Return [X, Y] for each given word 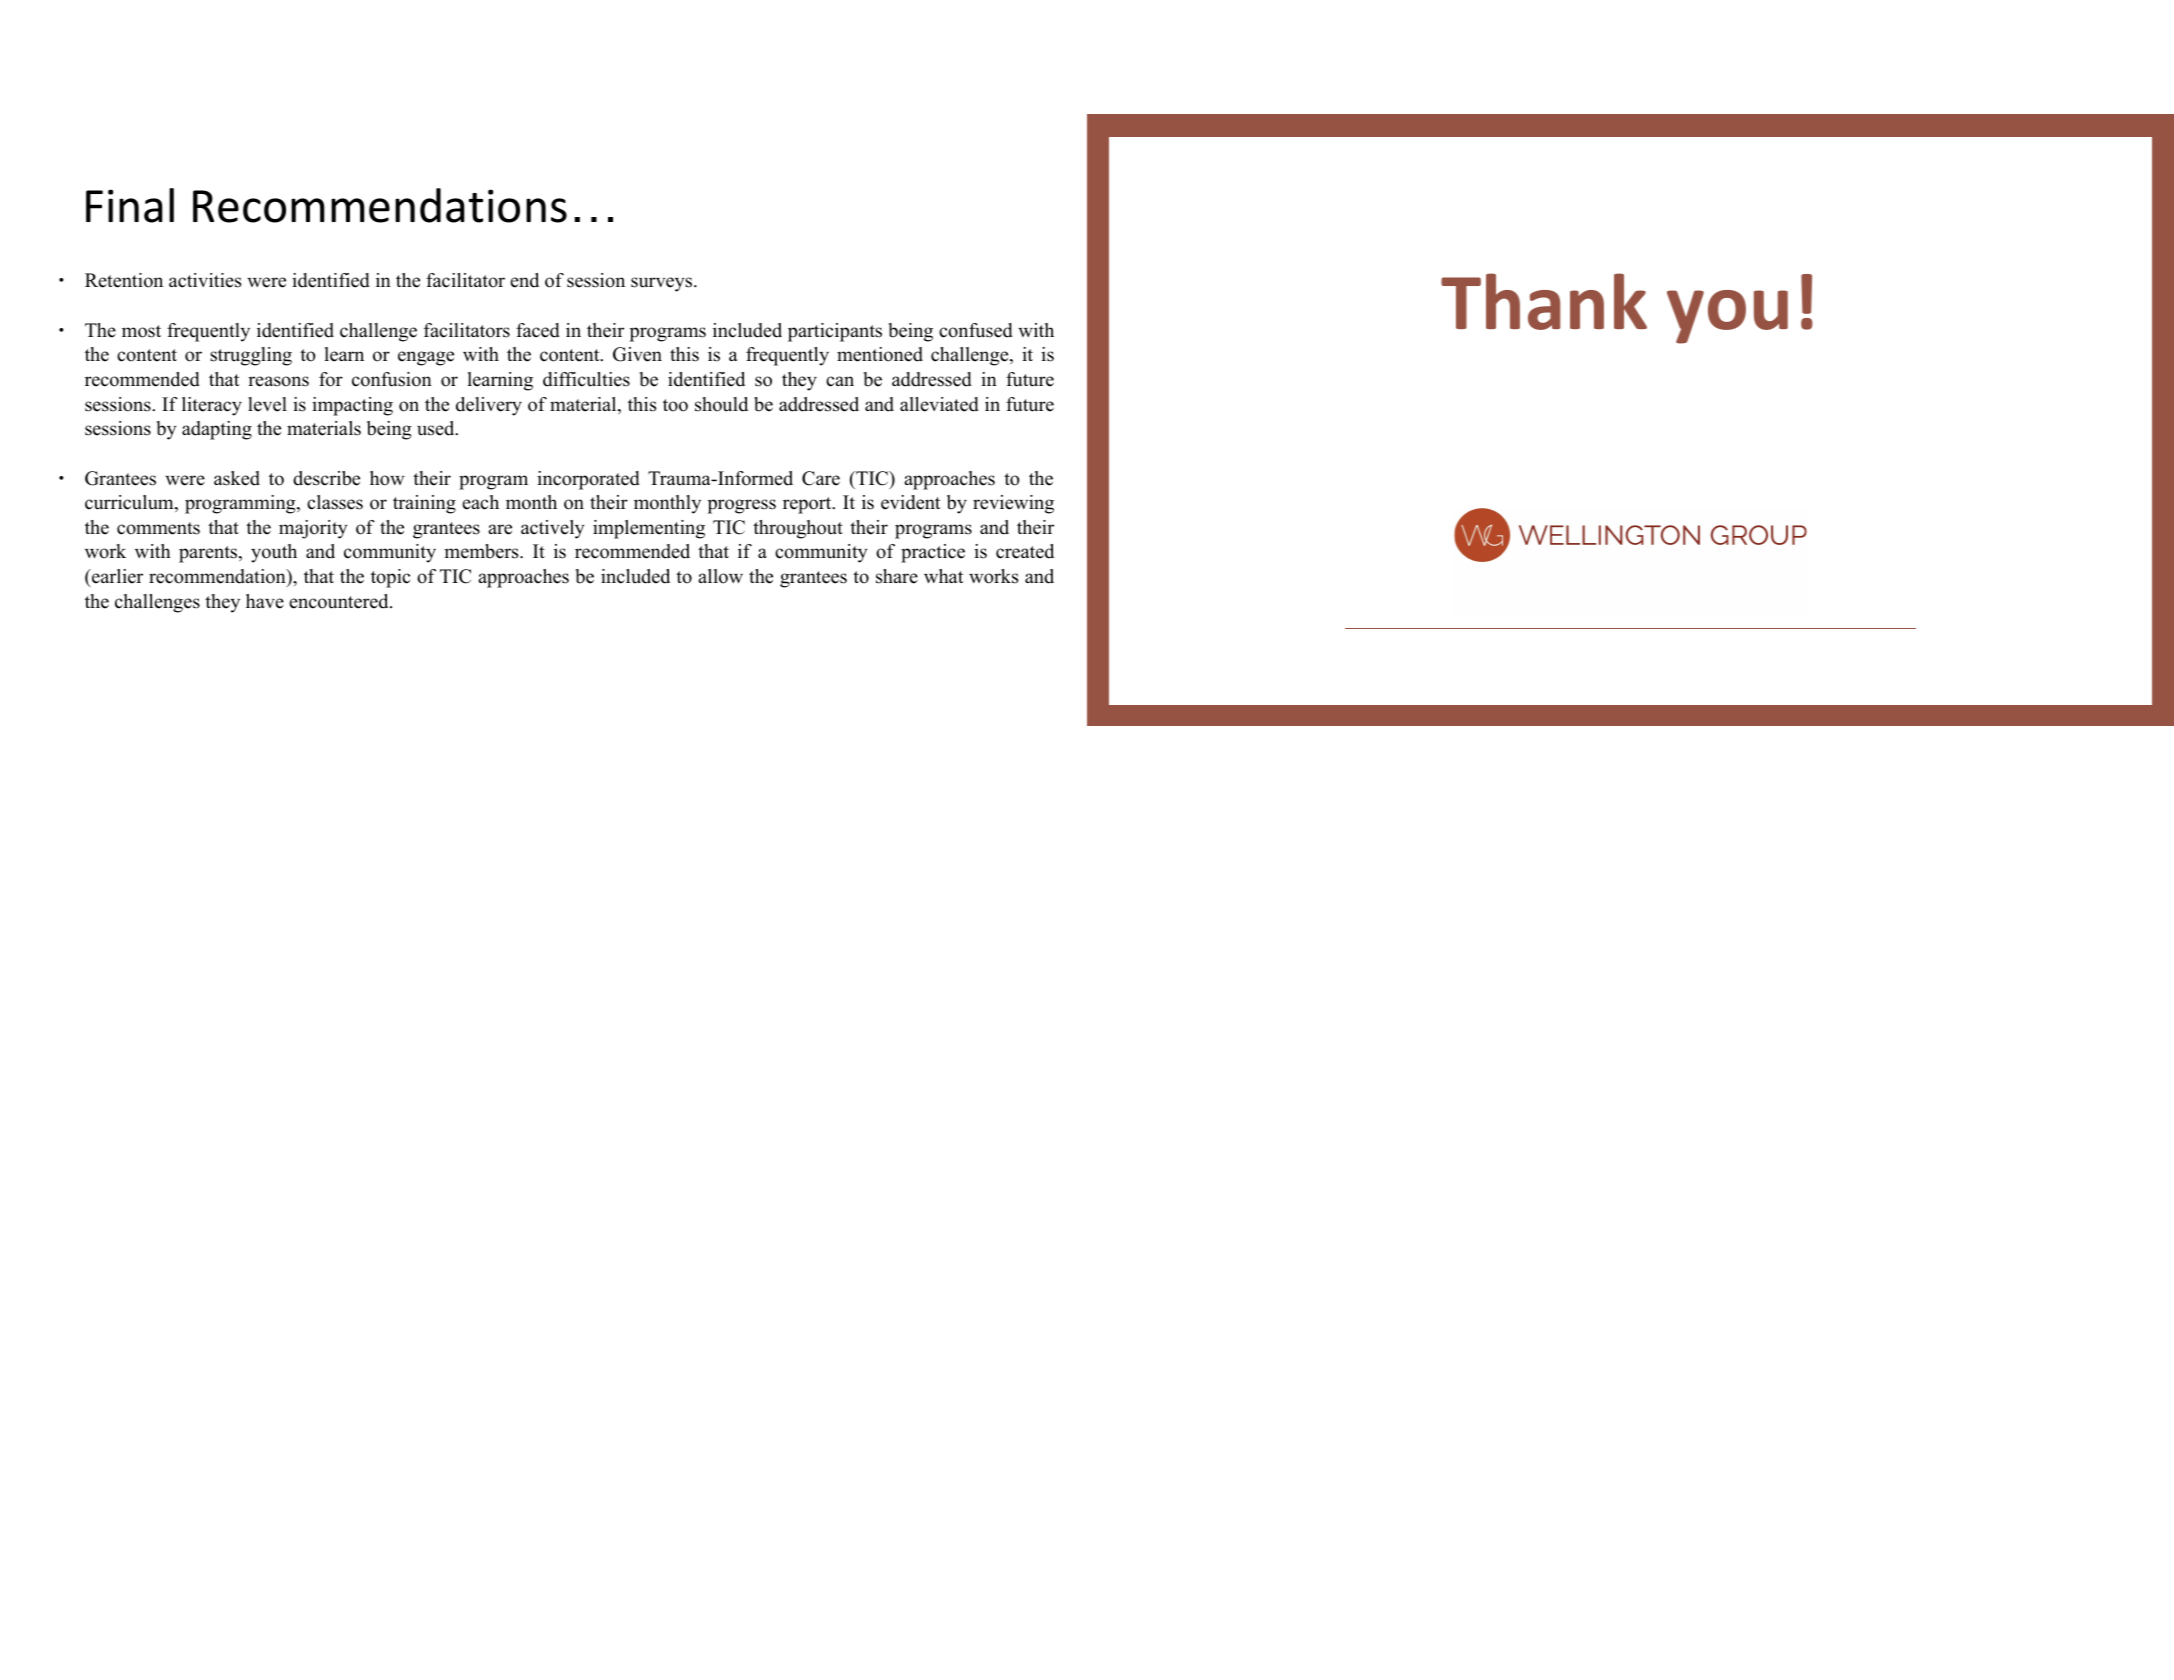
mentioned [880, 354]
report [808, 505]
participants [835, 332]
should [721, 404]
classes [335, 502]
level [267, 404]
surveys [663, 284]
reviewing [1013, 504]
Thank [1544, 301]
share [897, 576]
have [265, 601]
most [141, 331]
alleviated [939, 404]
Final [130, 205]
